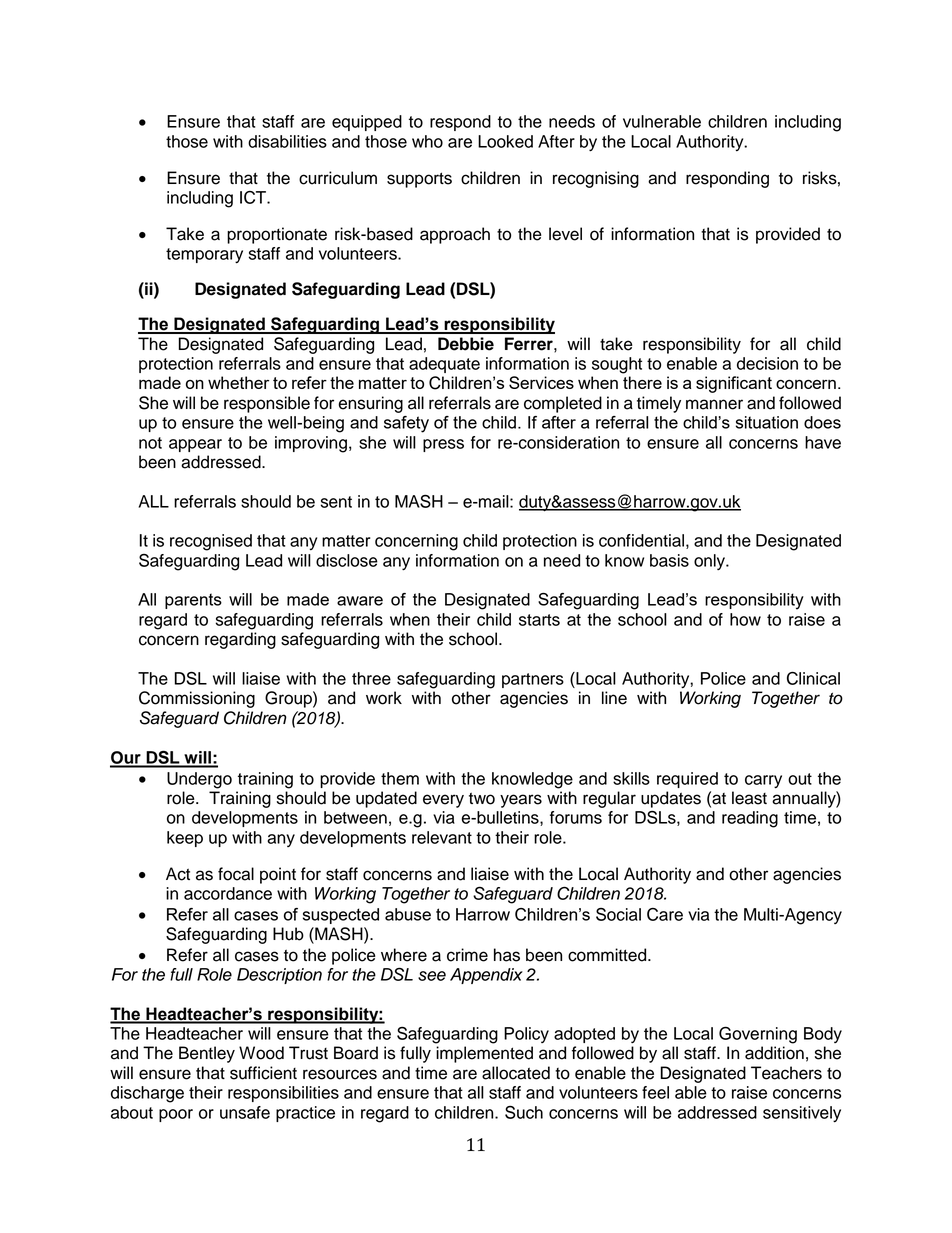 The image size is (952, 1233). Describe the element at coordinates (238, 382) in the document. I see `whether` at that location.
